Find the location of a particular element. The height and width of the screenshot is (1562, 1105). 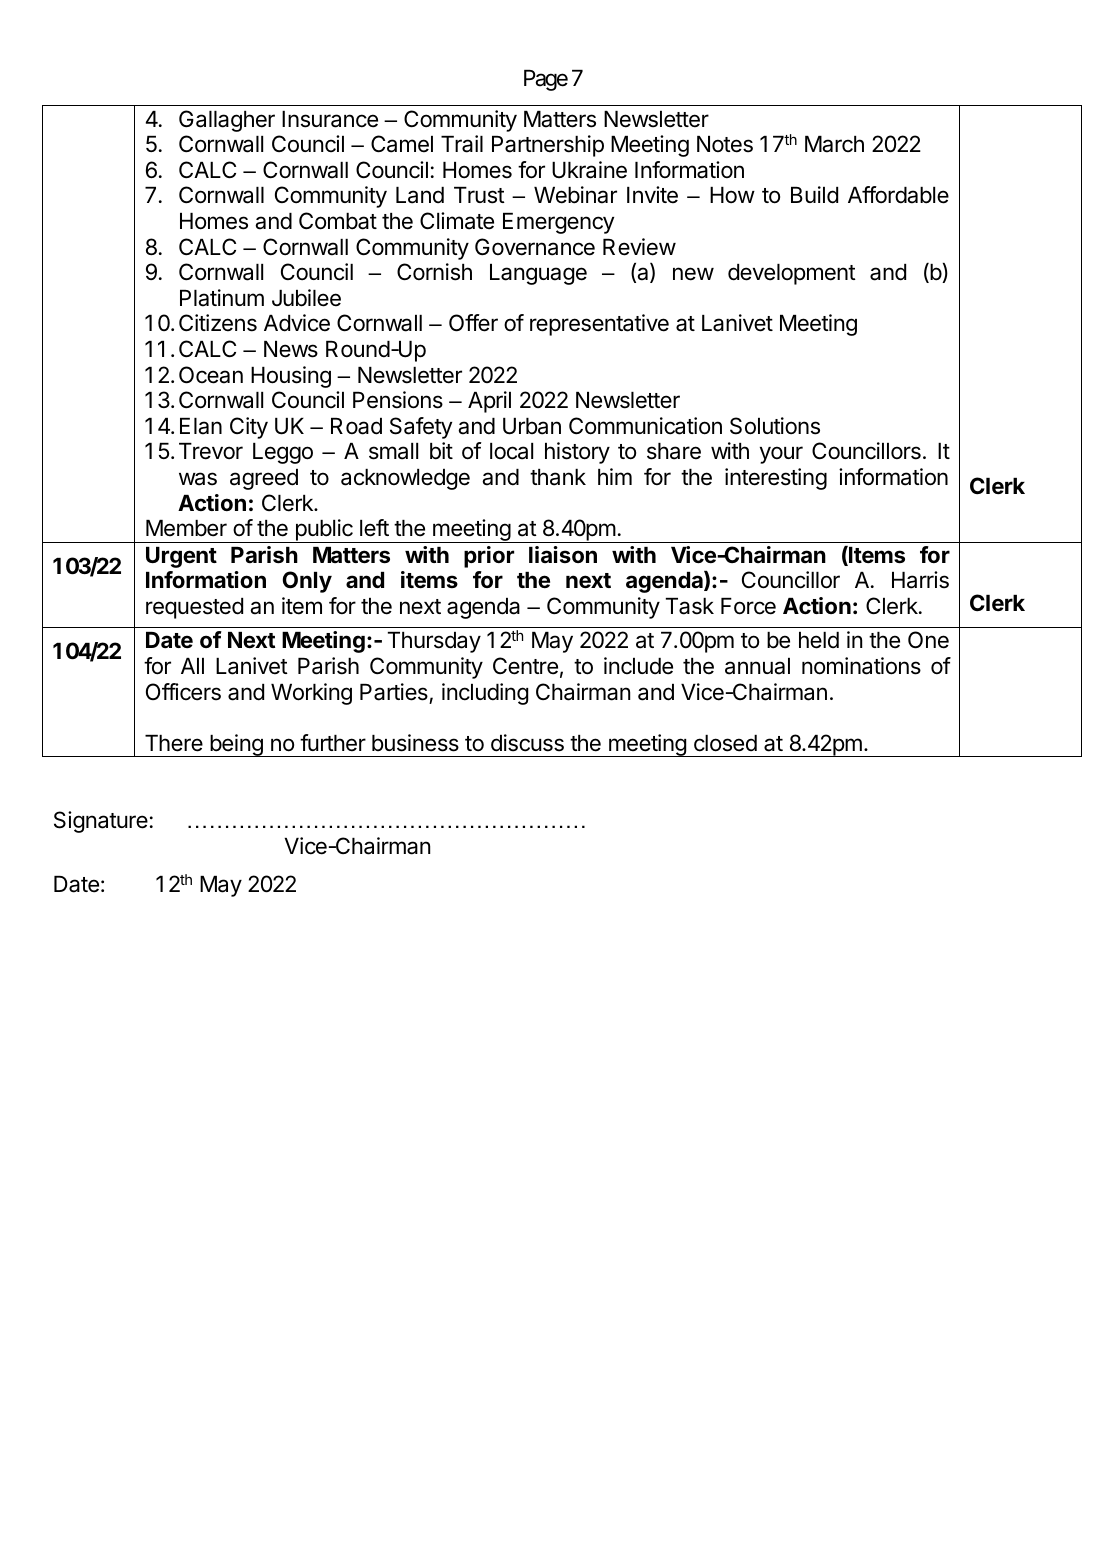

Offer is located at coordinates (473, 323).
